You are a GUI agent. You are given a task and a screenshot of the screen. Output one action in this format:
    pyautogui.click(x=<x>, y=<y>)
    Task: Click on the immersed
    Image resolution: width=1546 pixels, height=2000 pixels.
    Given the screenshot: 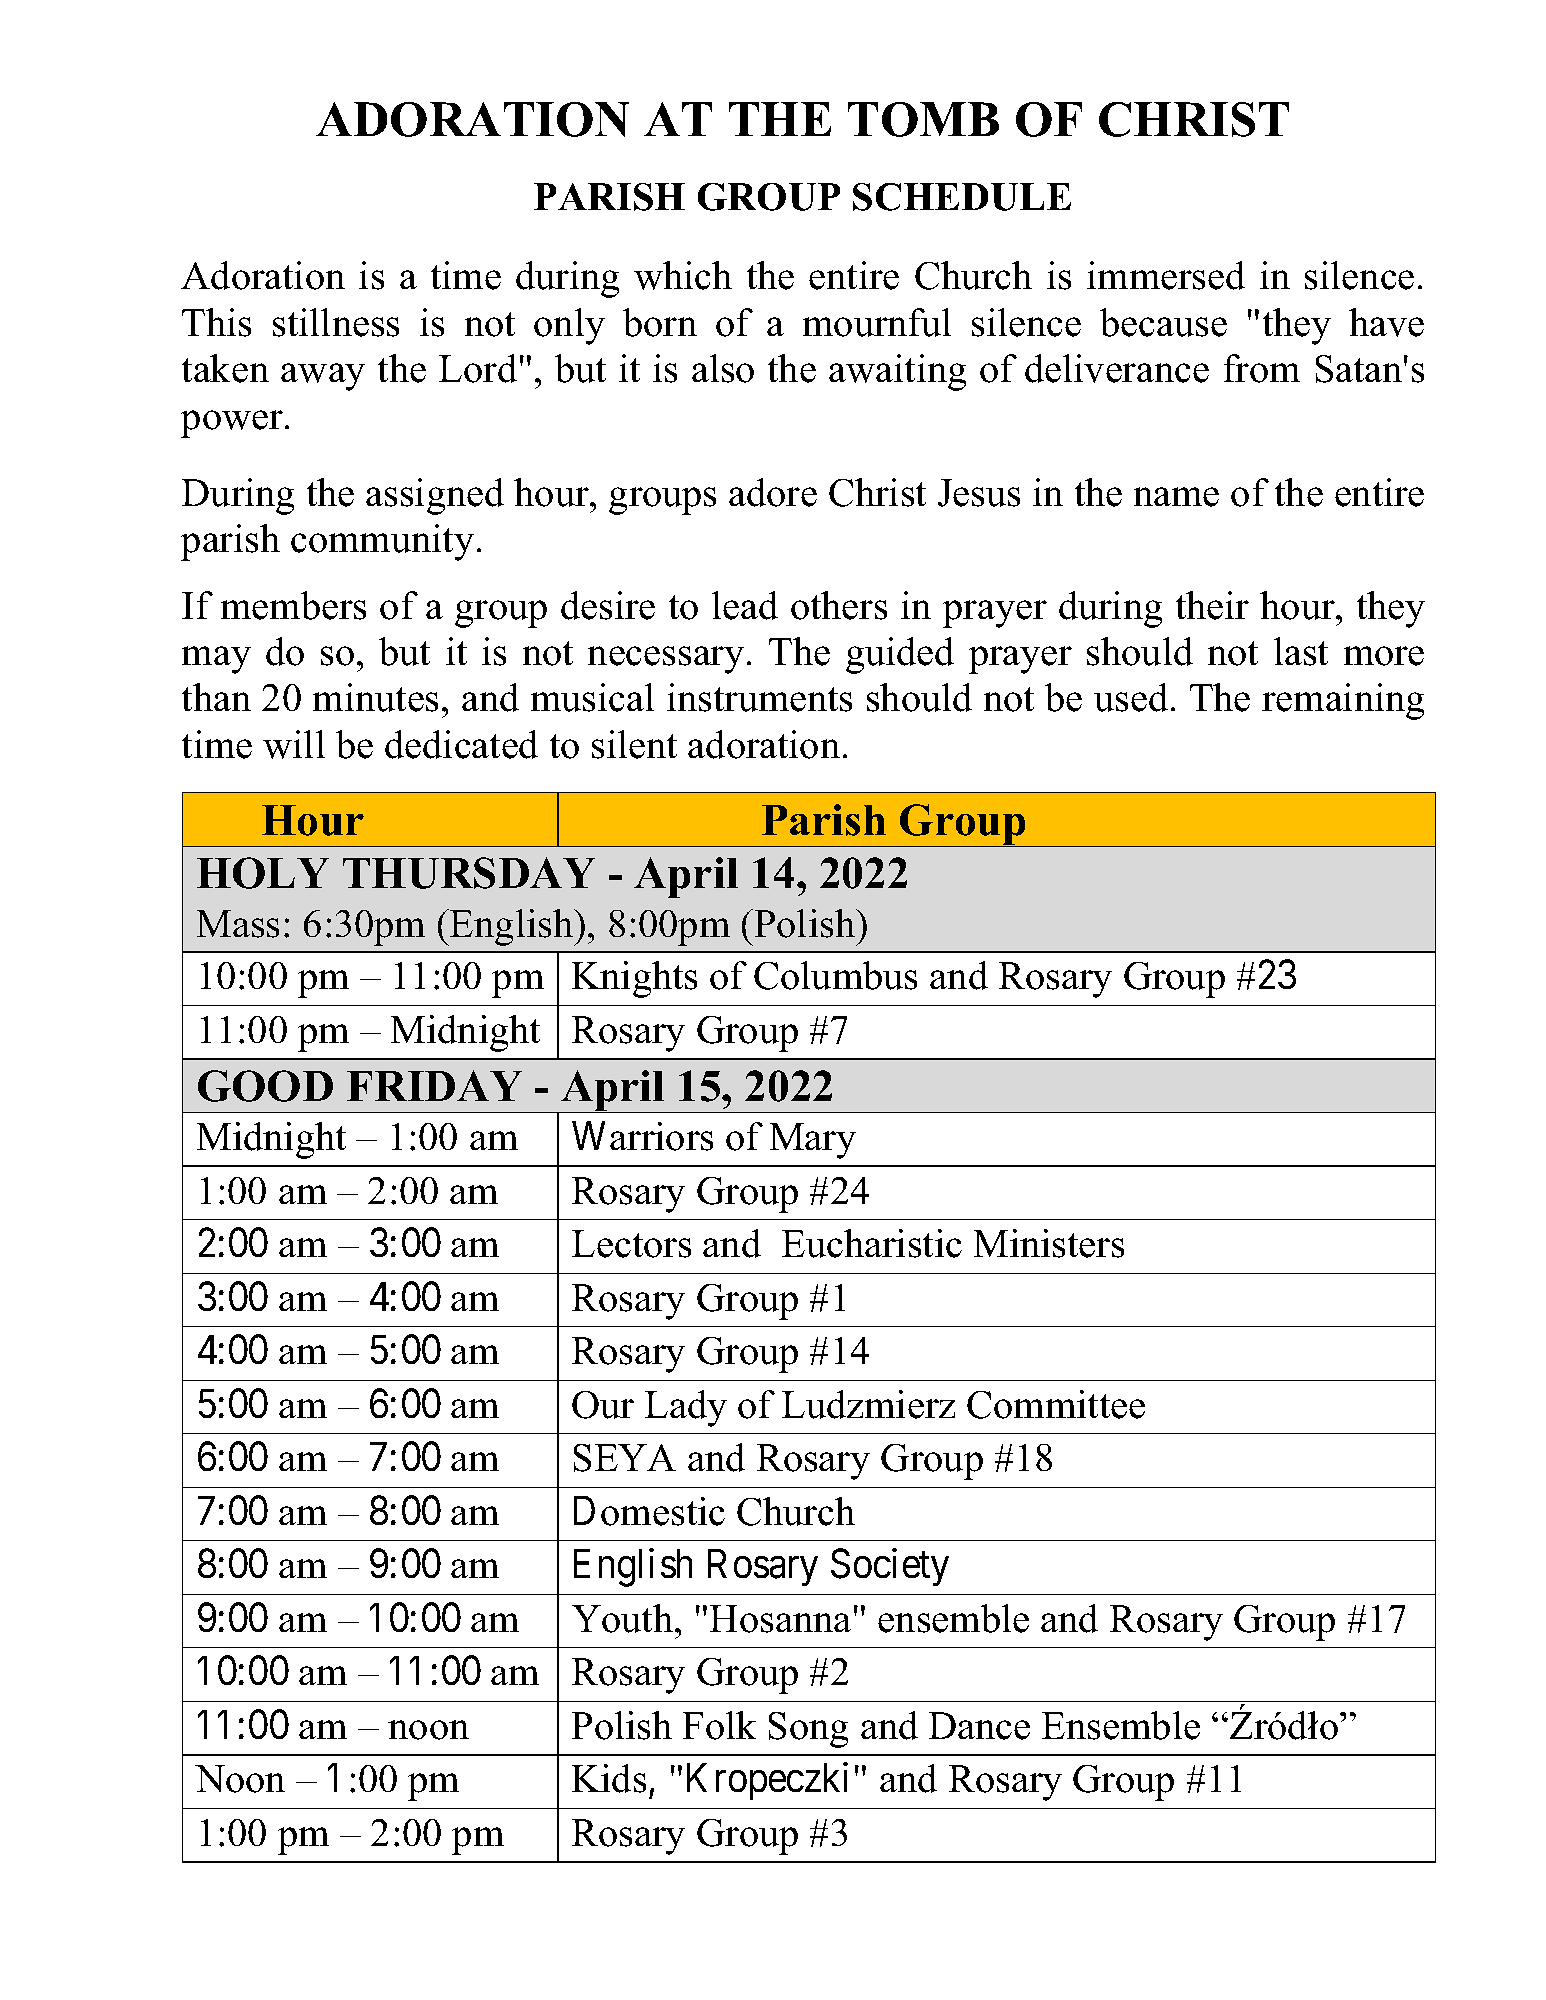 What is the action you would take?
    pyautogui.click(x=1166, y=275)
